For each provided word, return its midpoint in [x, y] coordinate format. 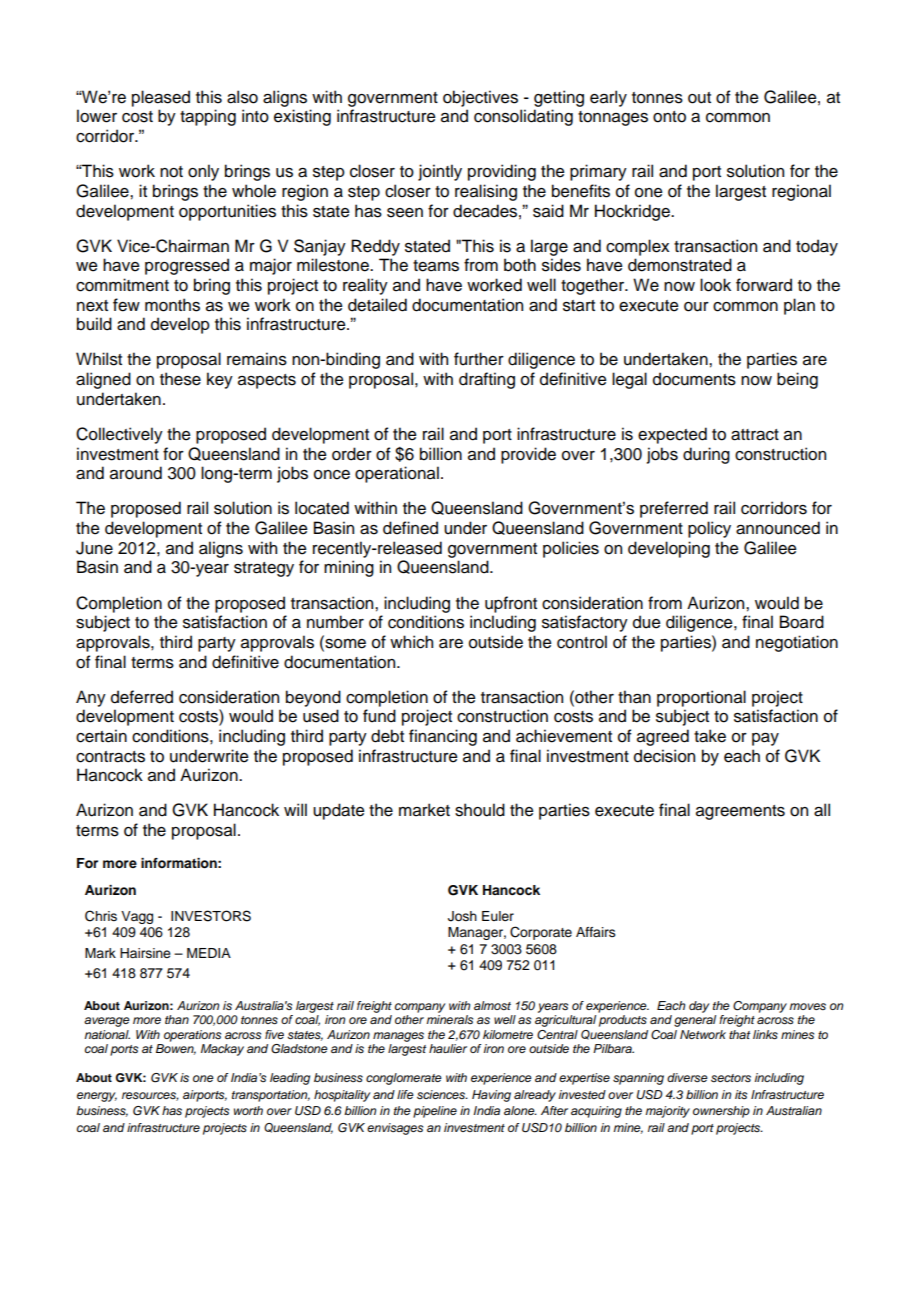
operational [397, 474]
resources [150, 1096]
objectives [480, 98]
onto [669, 117]
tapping [208, 117]
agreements [740, 812]
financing [443, 737]
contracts [110, 757]
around [136, 473]
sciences [442, 1094]
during [706, 455]
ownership [721, 1112]
